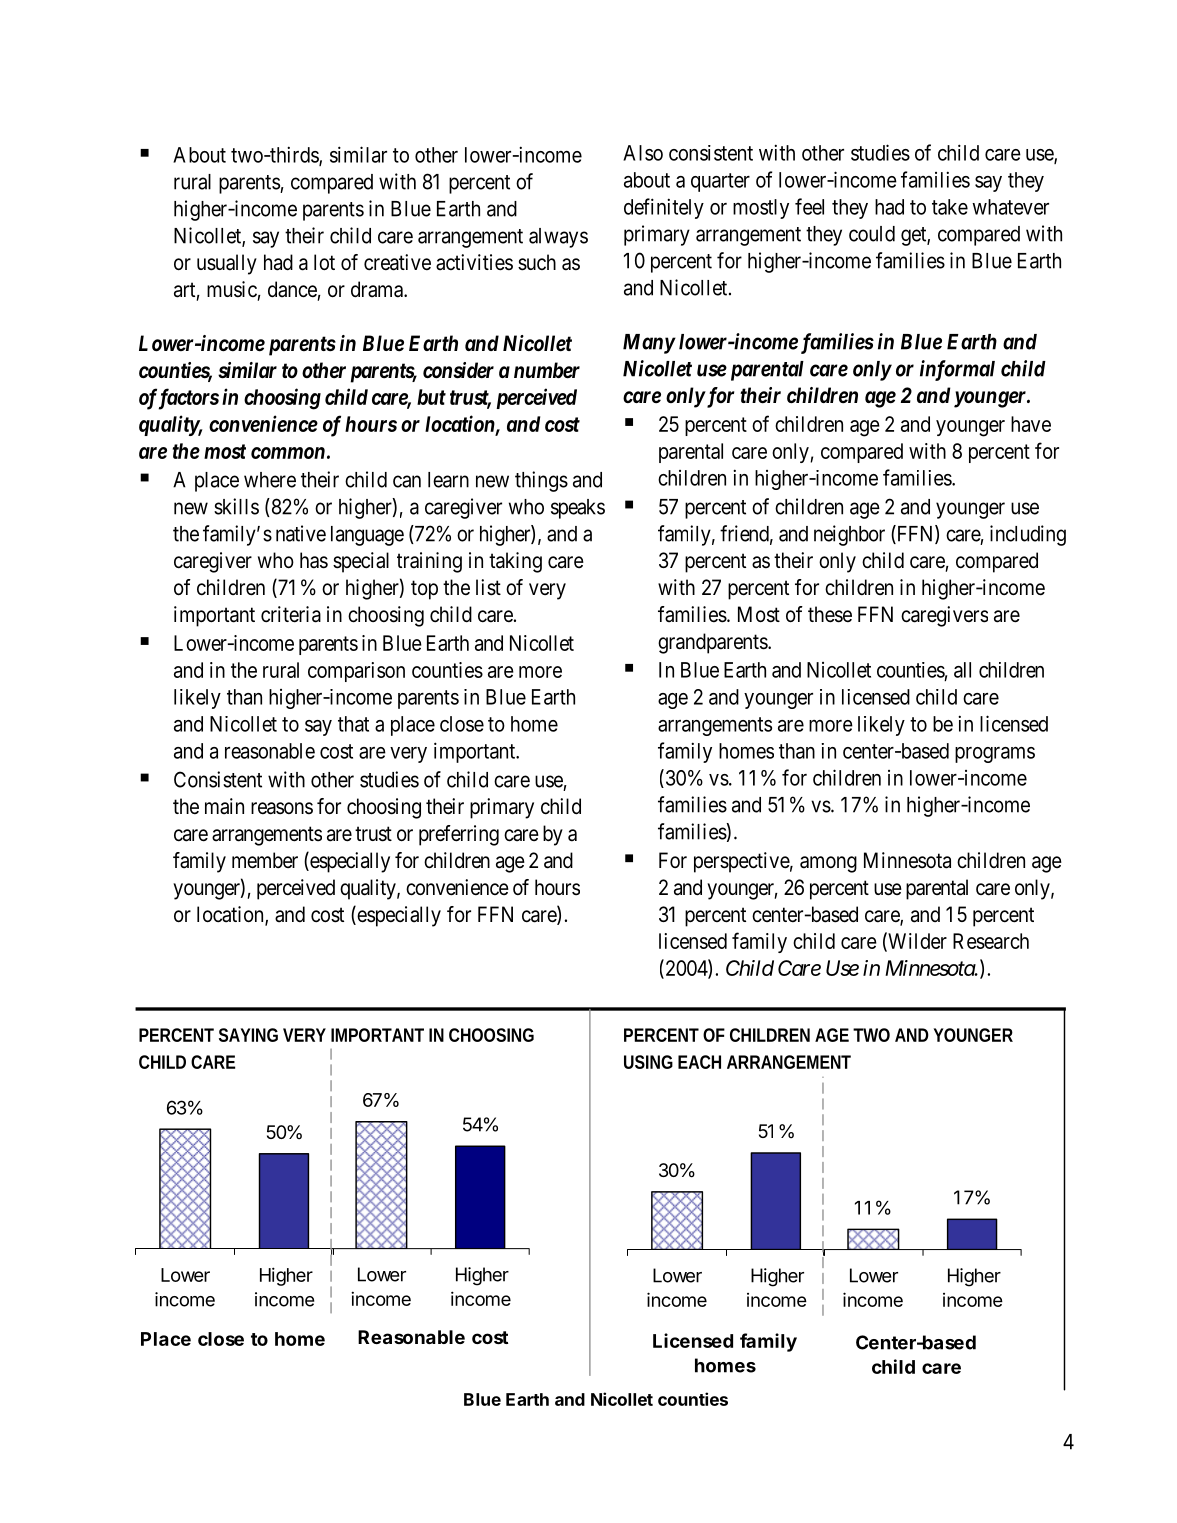  Describe the element at coordinates (648, 1062) in the screenshot. I see `USING` at that location.
